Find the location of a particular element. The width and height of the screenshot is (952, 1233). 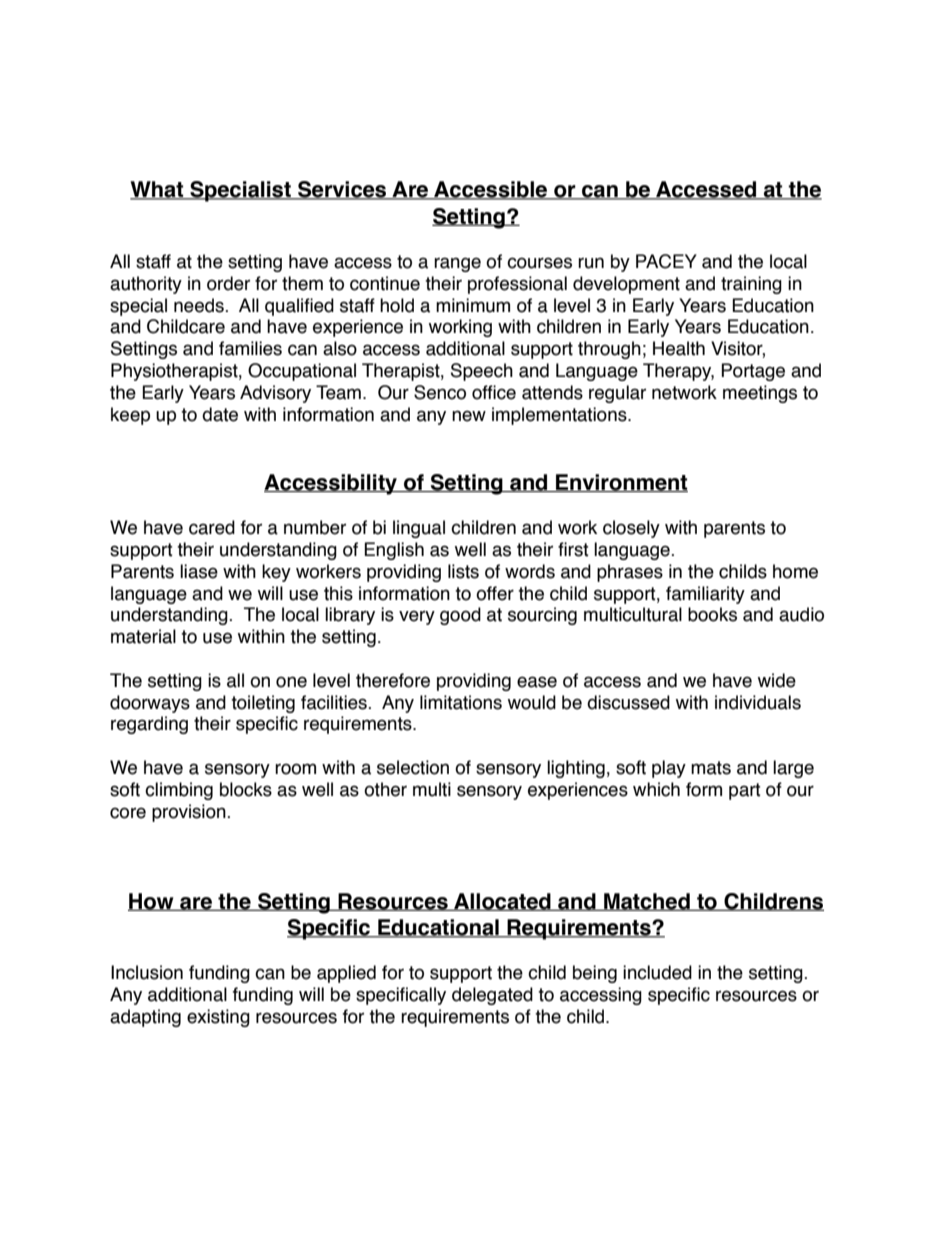

included is located at coordinates (657, 972).
